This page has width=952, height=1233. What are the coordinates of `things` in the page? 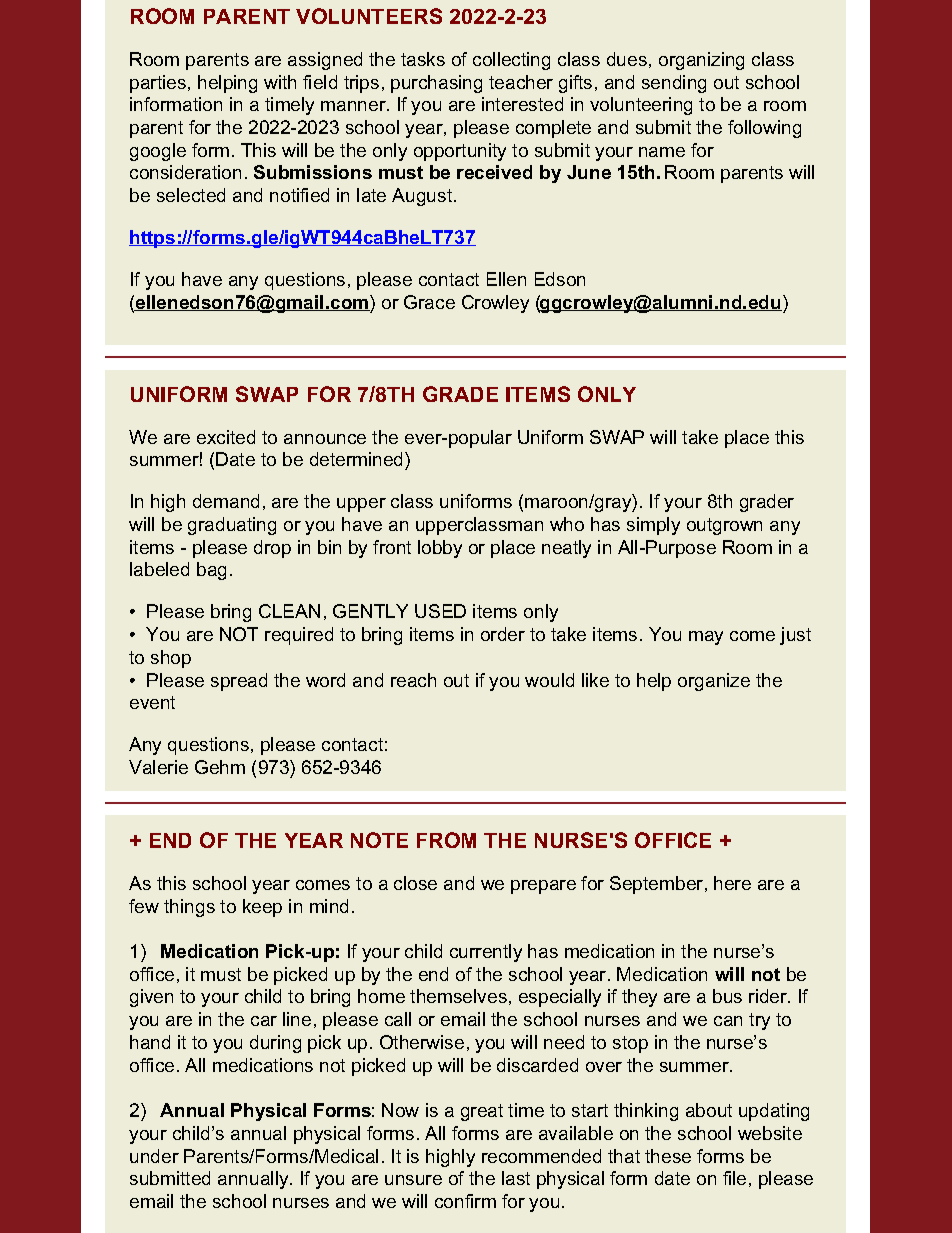 It's located at (189, 908).
